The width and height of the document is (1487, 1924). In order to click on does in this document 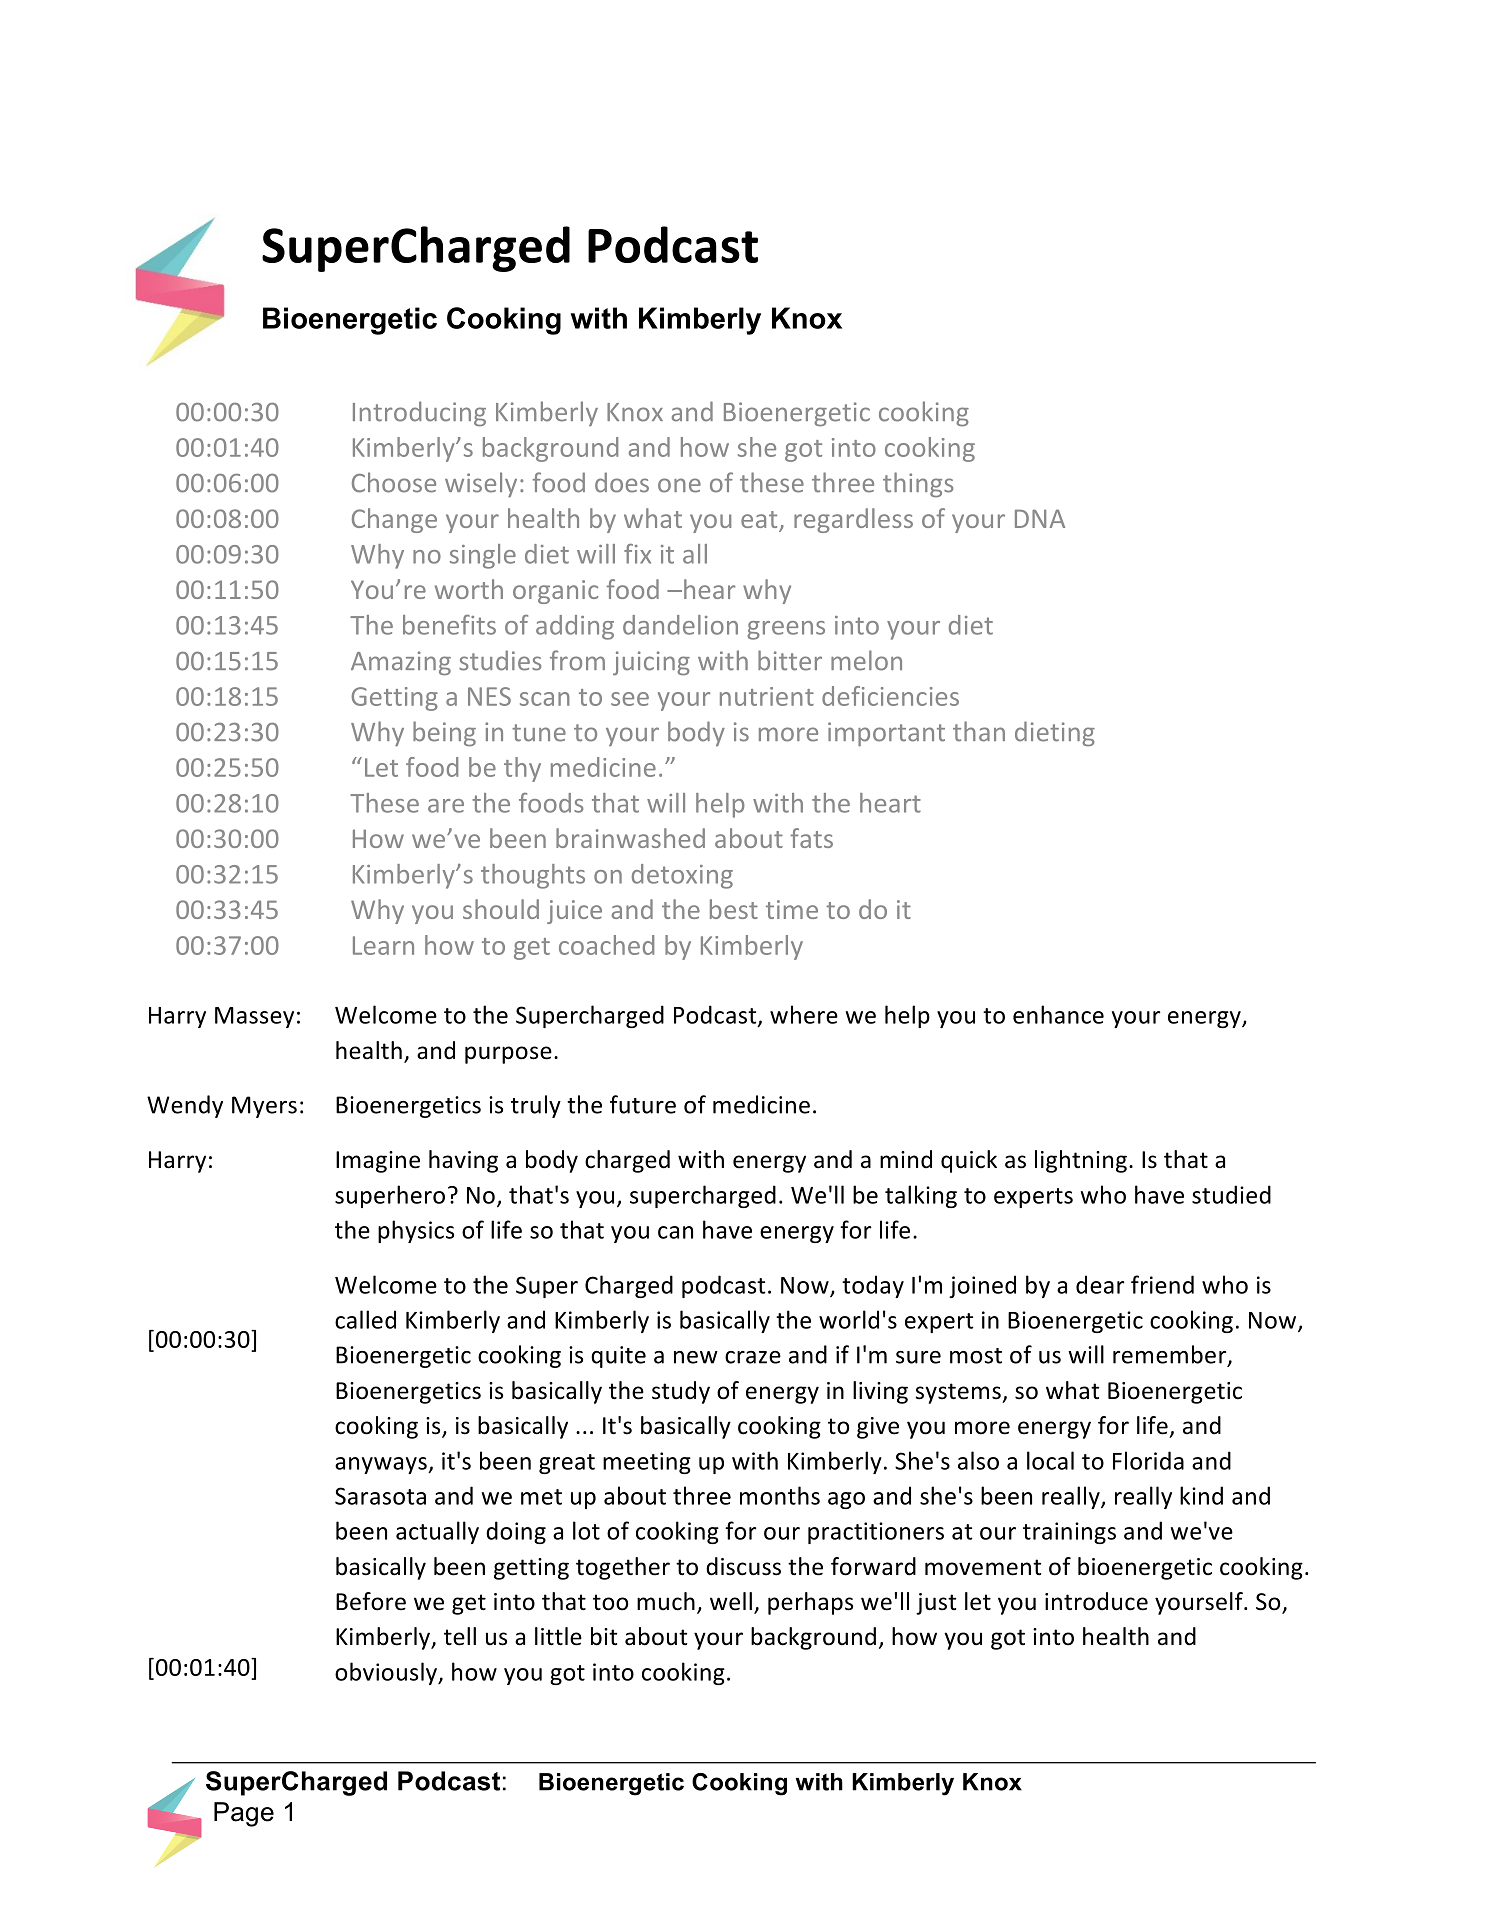, I will do `click(622, 482)`.
